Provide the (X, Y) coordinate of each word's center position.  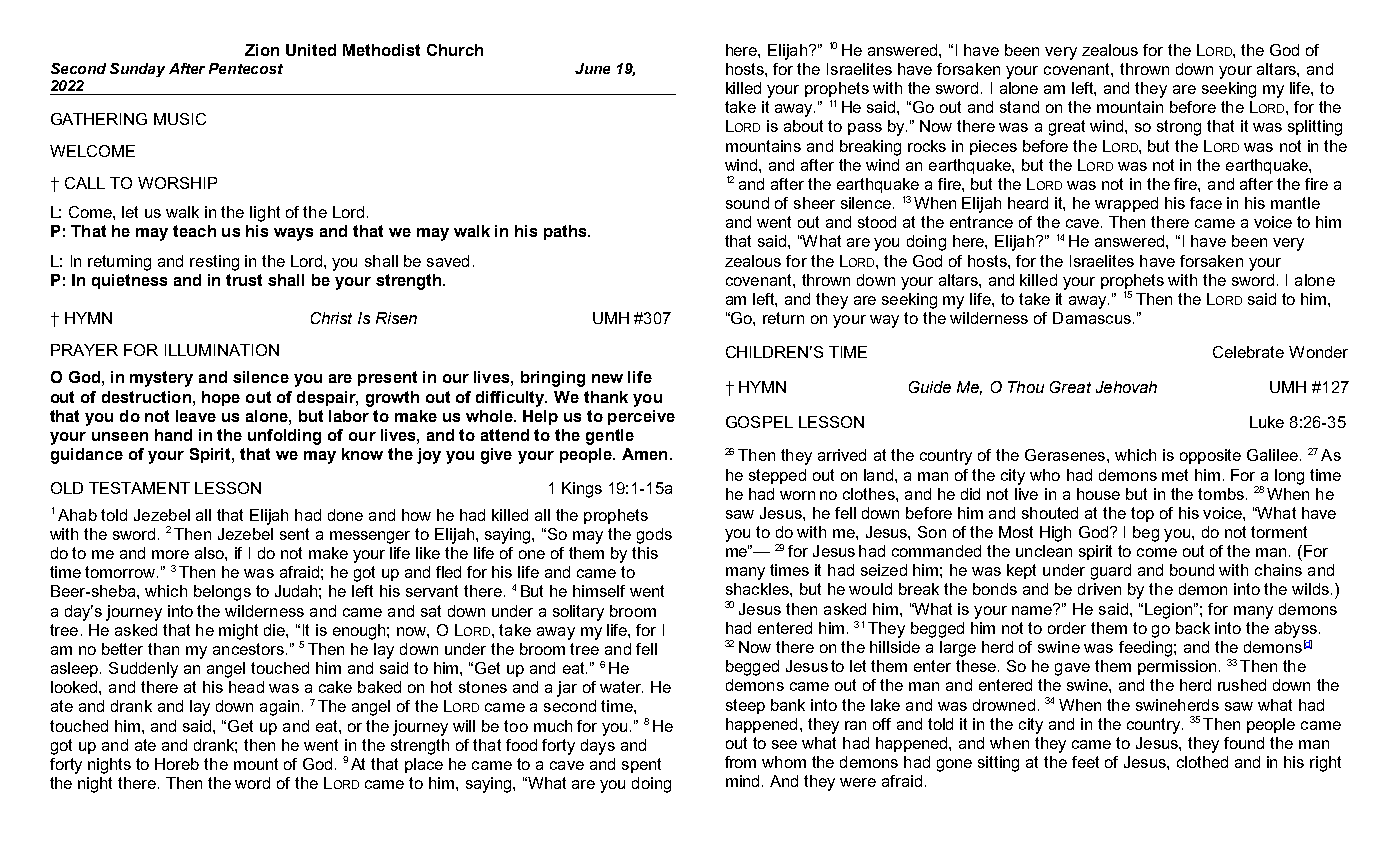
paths (566, 232)
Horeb (177, 764)
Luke (1267, 422)
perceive (641, 417)
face (1206, 203)
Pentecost (246, 68)
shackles (758, 589)
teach (194, 231)
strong (1179, 128)
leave (196, 416)
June (592, 68)
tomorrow (121, 572)
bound (1192, 570)
